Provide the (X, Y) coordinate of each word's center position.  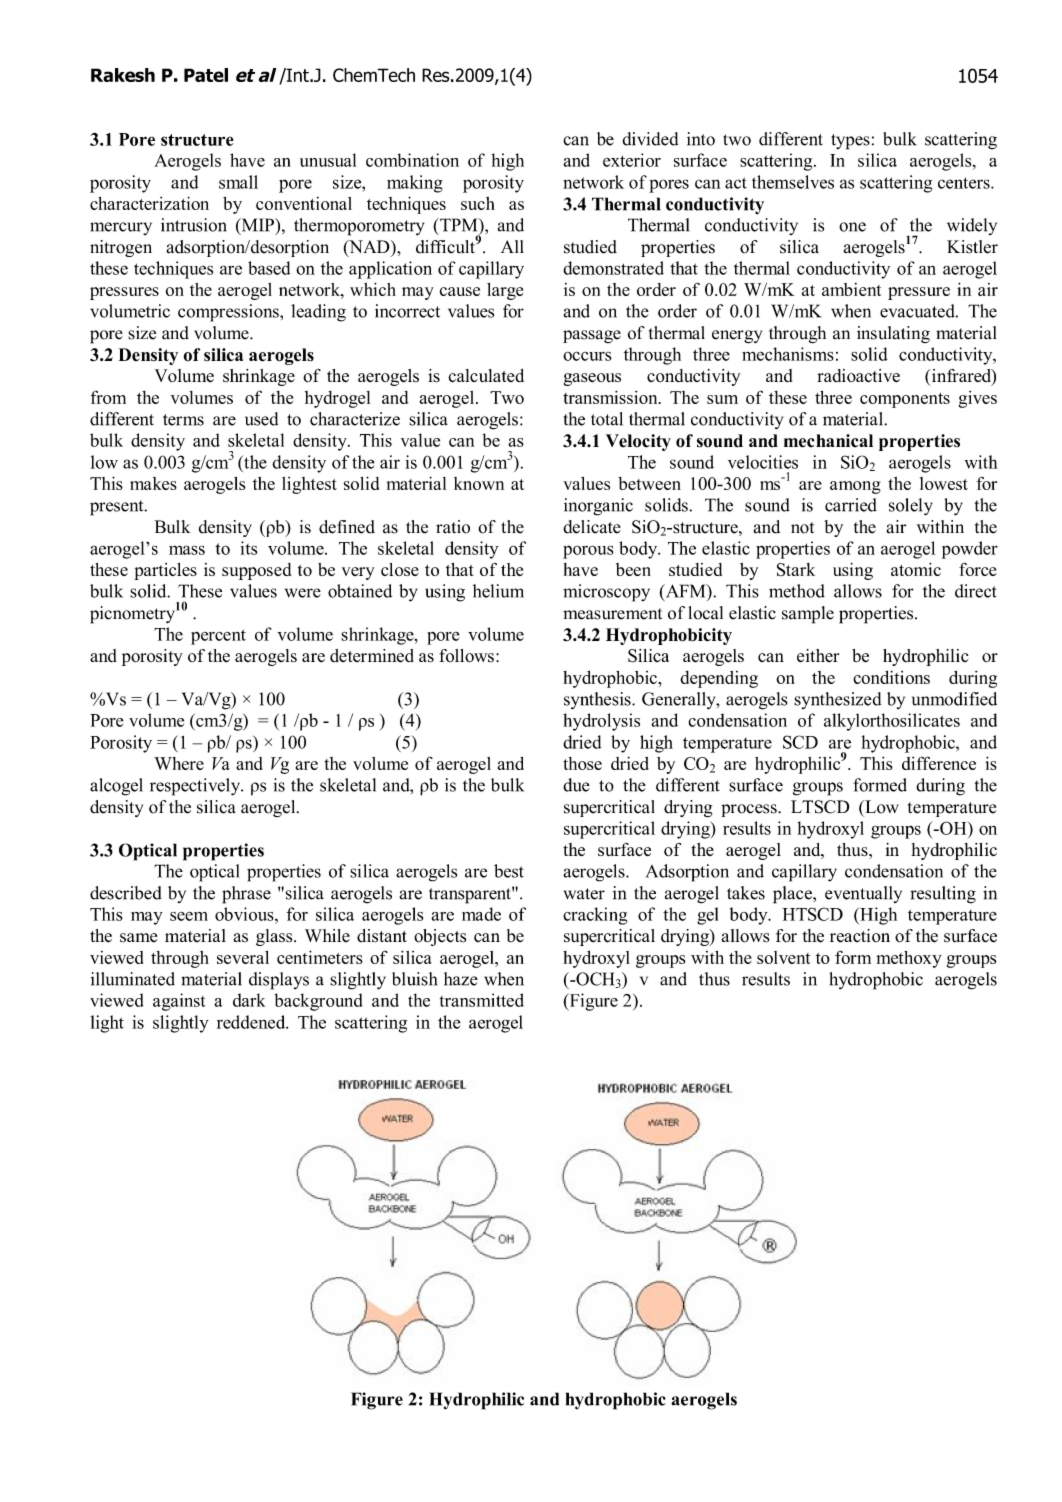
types (850, 142)
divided (650, 139)
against (179, 1002)
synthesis (598, 700)
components (905, 400)
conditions (891, 677)
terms (183, 420)
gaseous (592, 379)
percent (218, 637)
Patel (206, 75)
